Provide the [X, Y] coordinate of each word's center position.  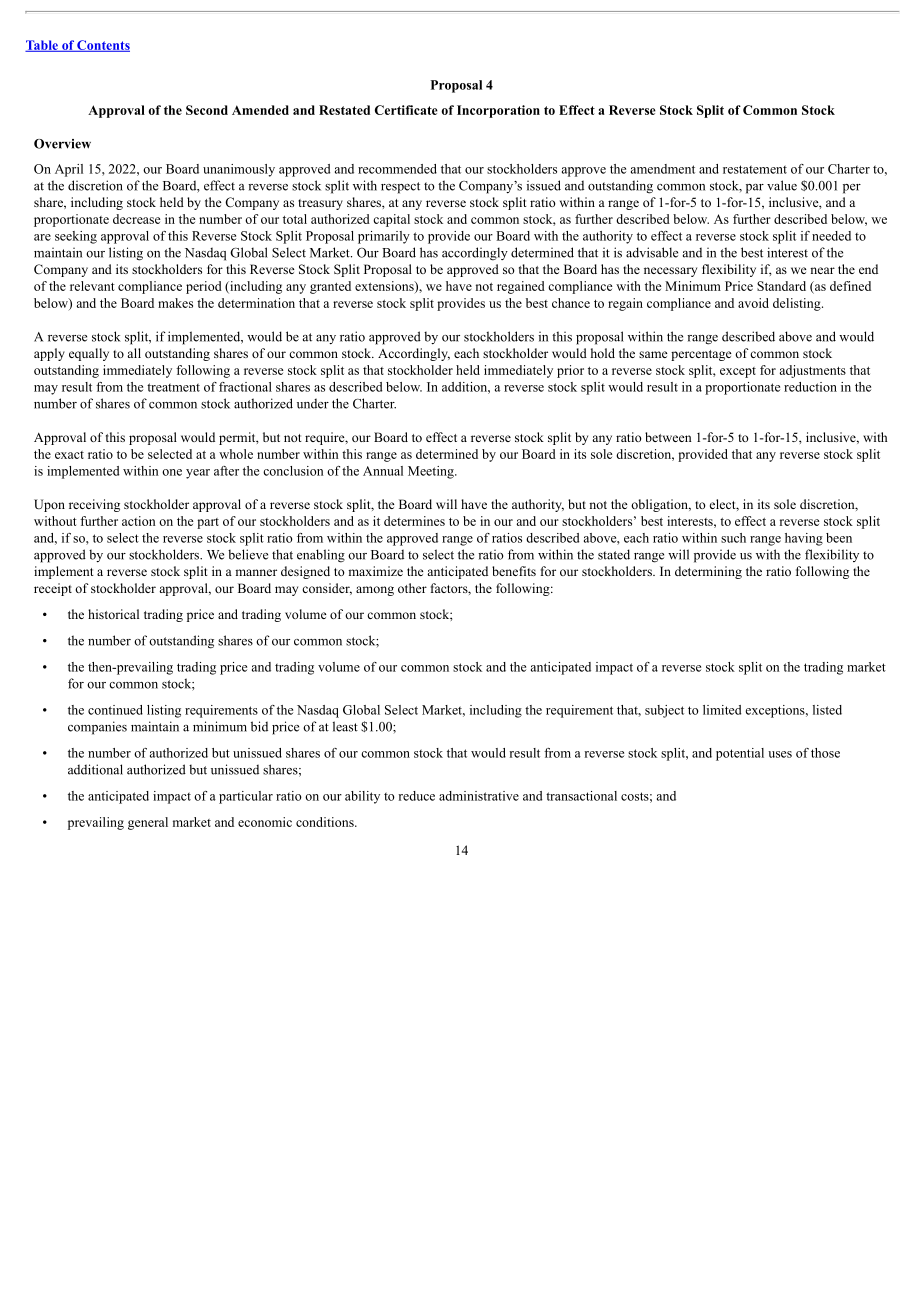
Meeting [432, 472]
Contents [102, 46]
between [668, 437]
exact [69, 455]
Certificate [406, 110]
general [148, 823]
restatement [755, 169]
